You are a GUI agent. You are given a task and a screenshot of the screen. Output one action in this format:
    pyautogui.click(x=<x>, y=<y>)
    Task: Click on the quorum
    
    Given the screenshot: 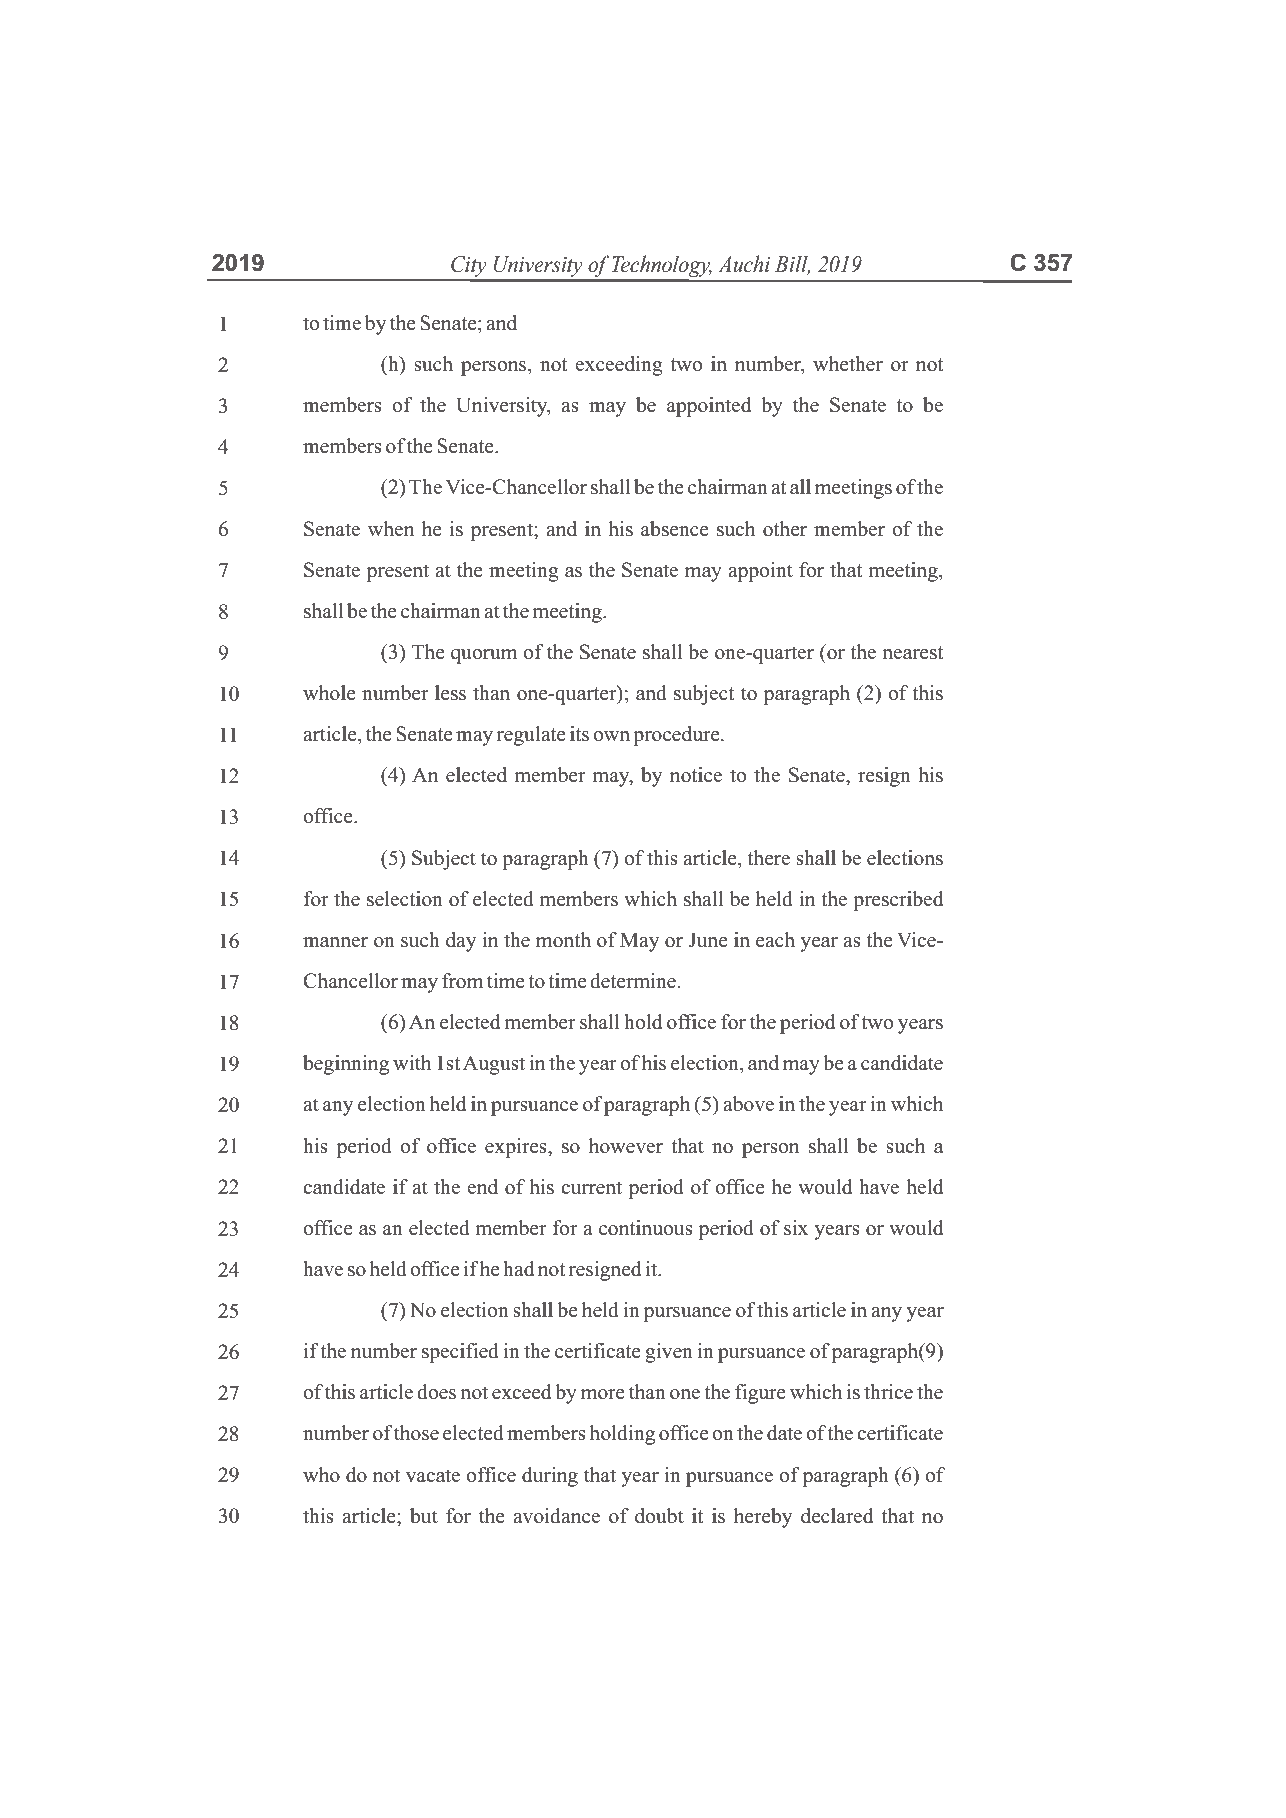 What is the action you would take?
    pyautogui.click(x=484, y=656)
